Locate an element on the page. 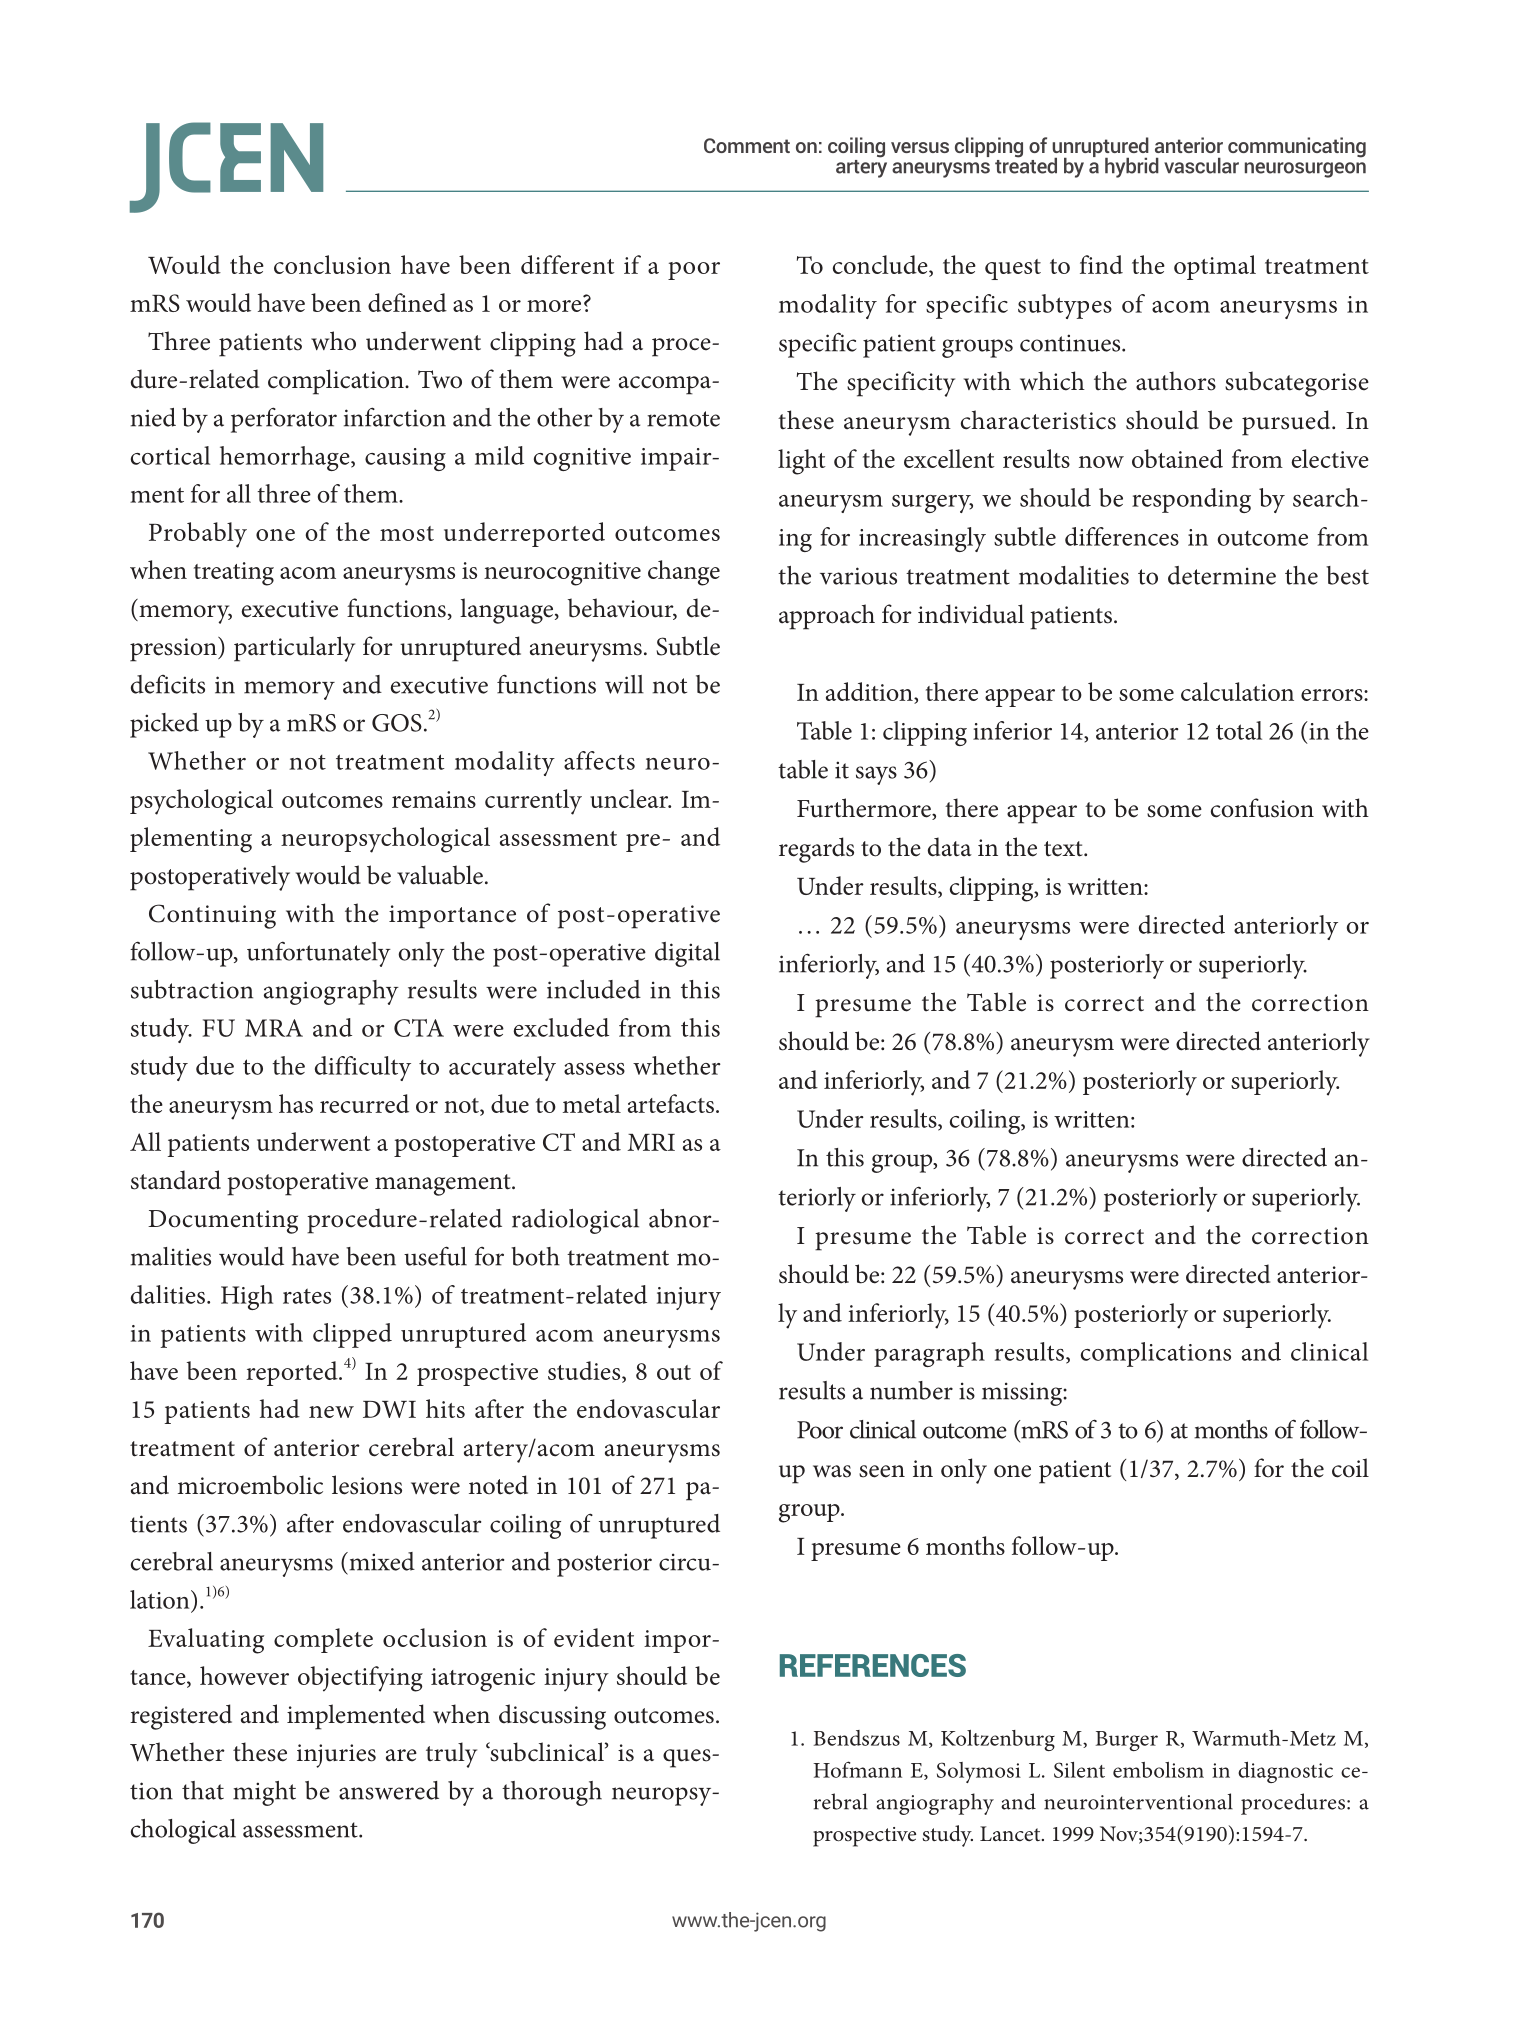 The image size is (1513, 2018). text is located at coordinates (1064, 849).
